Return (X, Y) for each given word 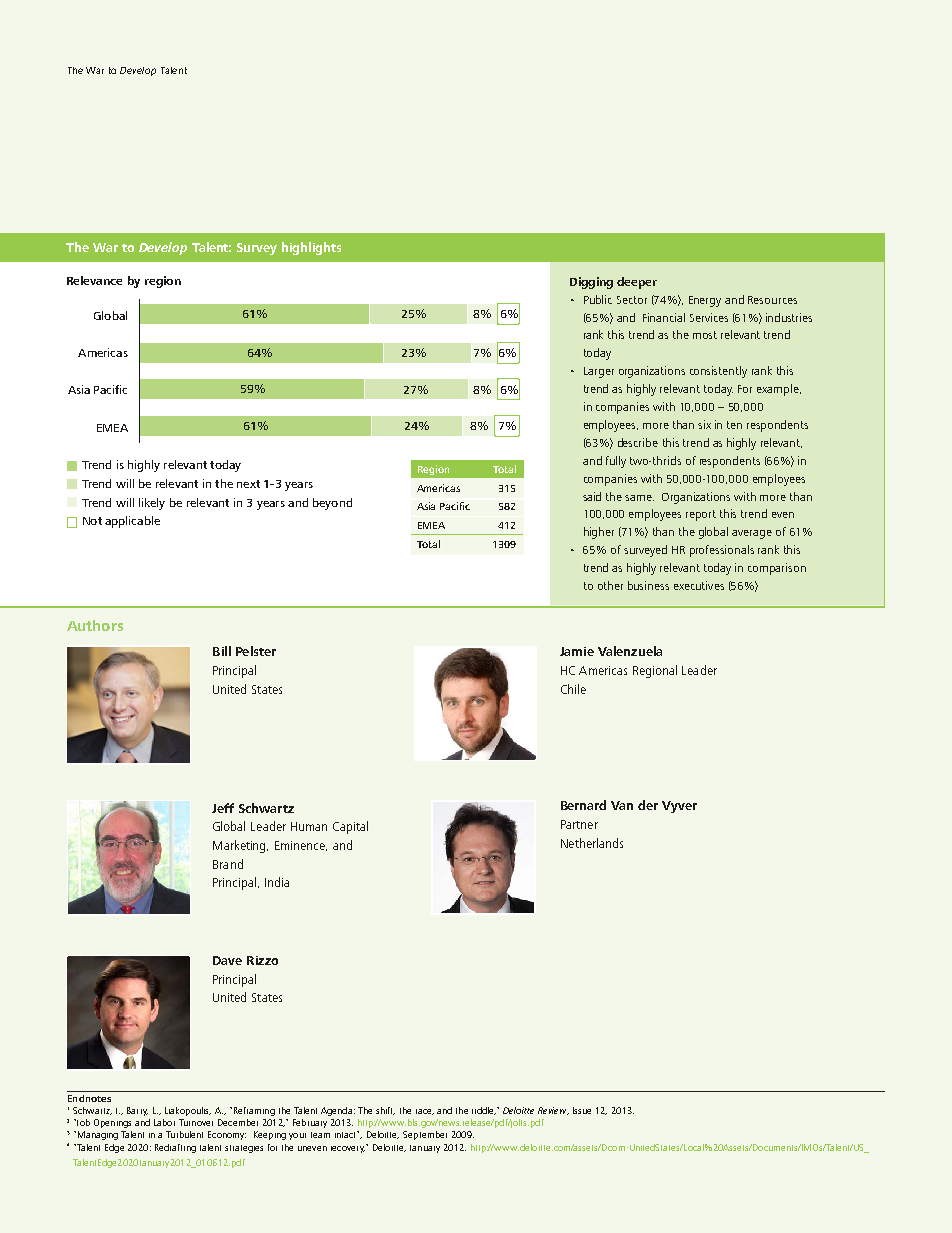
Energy (705, 301)
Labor (164, 1122)
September (425, 1135)
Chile (573, 689)
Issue (582, 1110)
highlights (311, 248)
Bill (222, 651)
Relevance (94, 280)
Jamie (577, 651)
